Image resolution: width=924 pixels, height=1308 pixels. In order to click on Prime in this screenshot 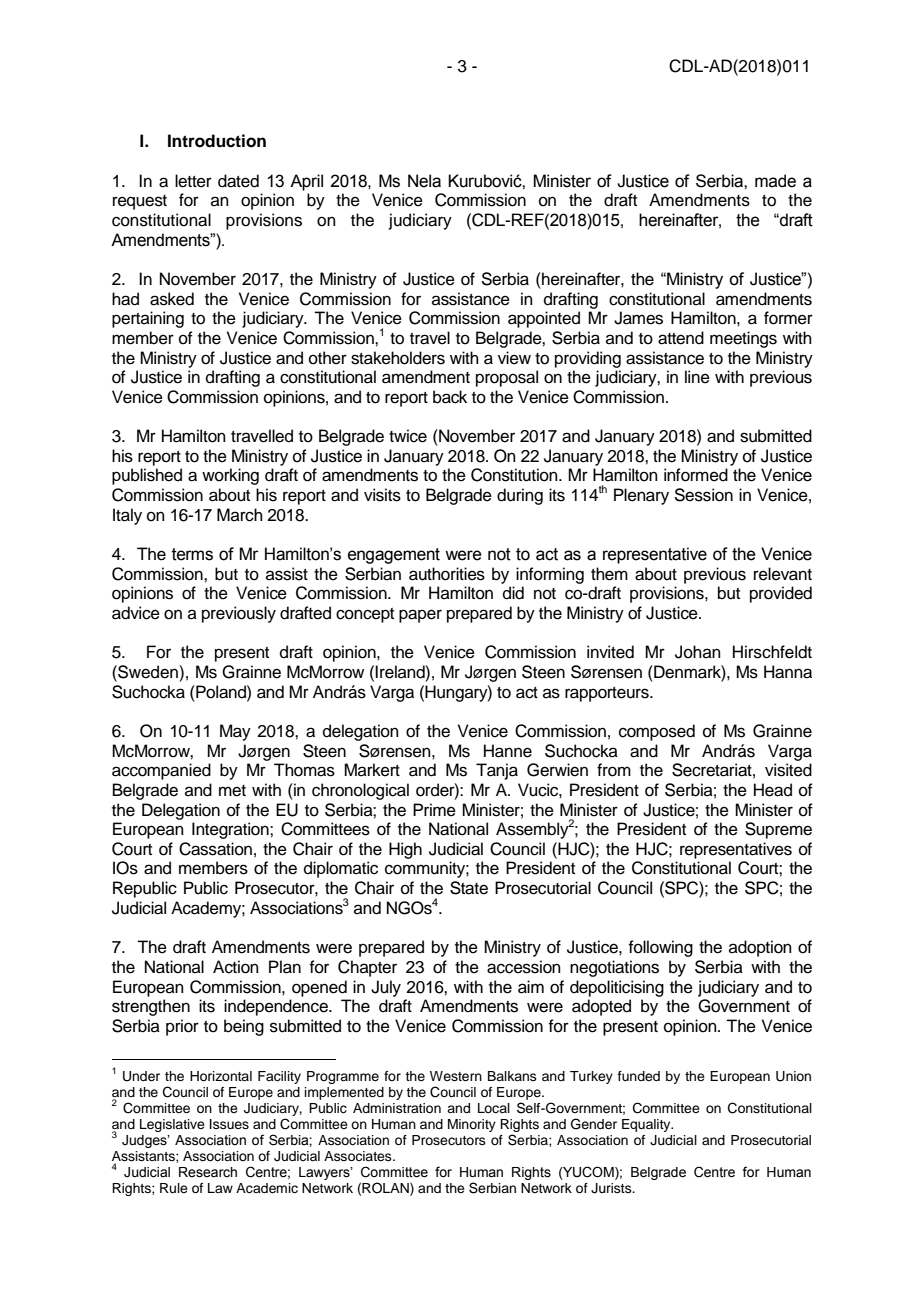, I will do `click(434, 810)`.
